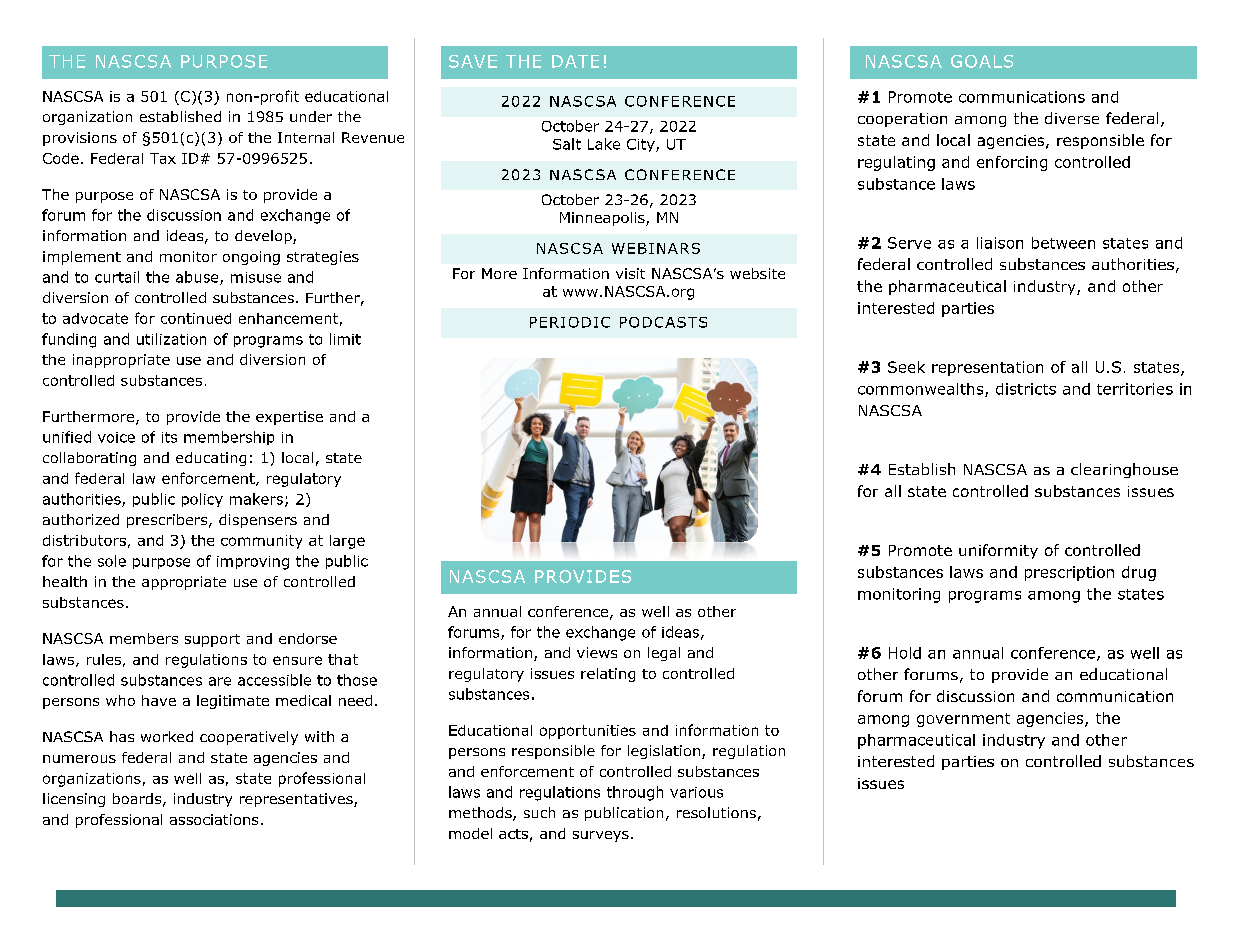 The height and width of the screenshot is (952, 1233). What do you see at coordinates (982, 61) in the screenshot?
I see `GOALS` at bounding box center [982, 61].
